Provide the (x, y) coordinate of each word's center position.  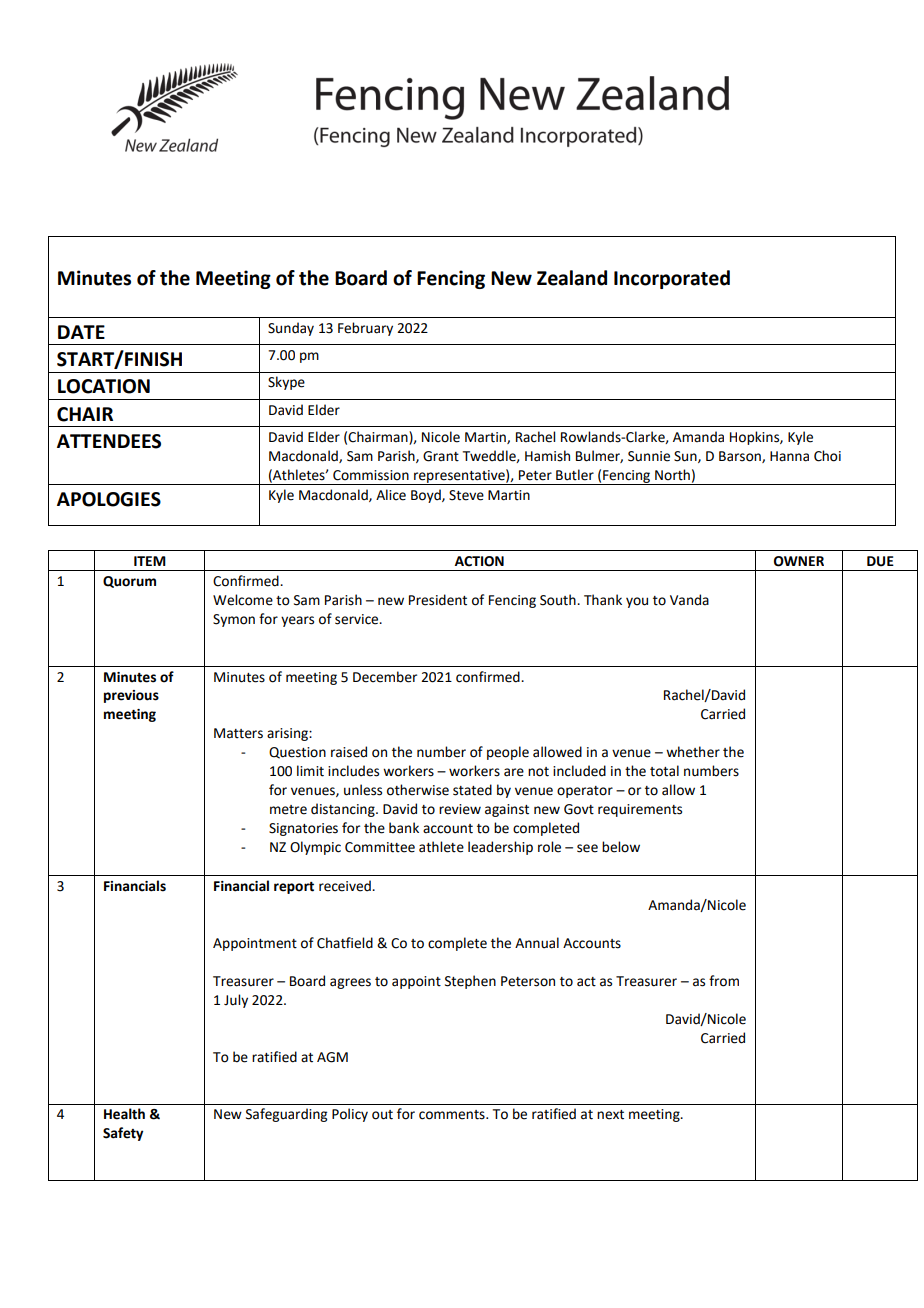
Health (124, 1114)
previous (131, 696)
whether (693, 752)
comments (453, 1115)
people (508, 753)
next (610, 1115)
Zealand (572, 278)
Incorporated (672, 279)
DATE (81, 332)
